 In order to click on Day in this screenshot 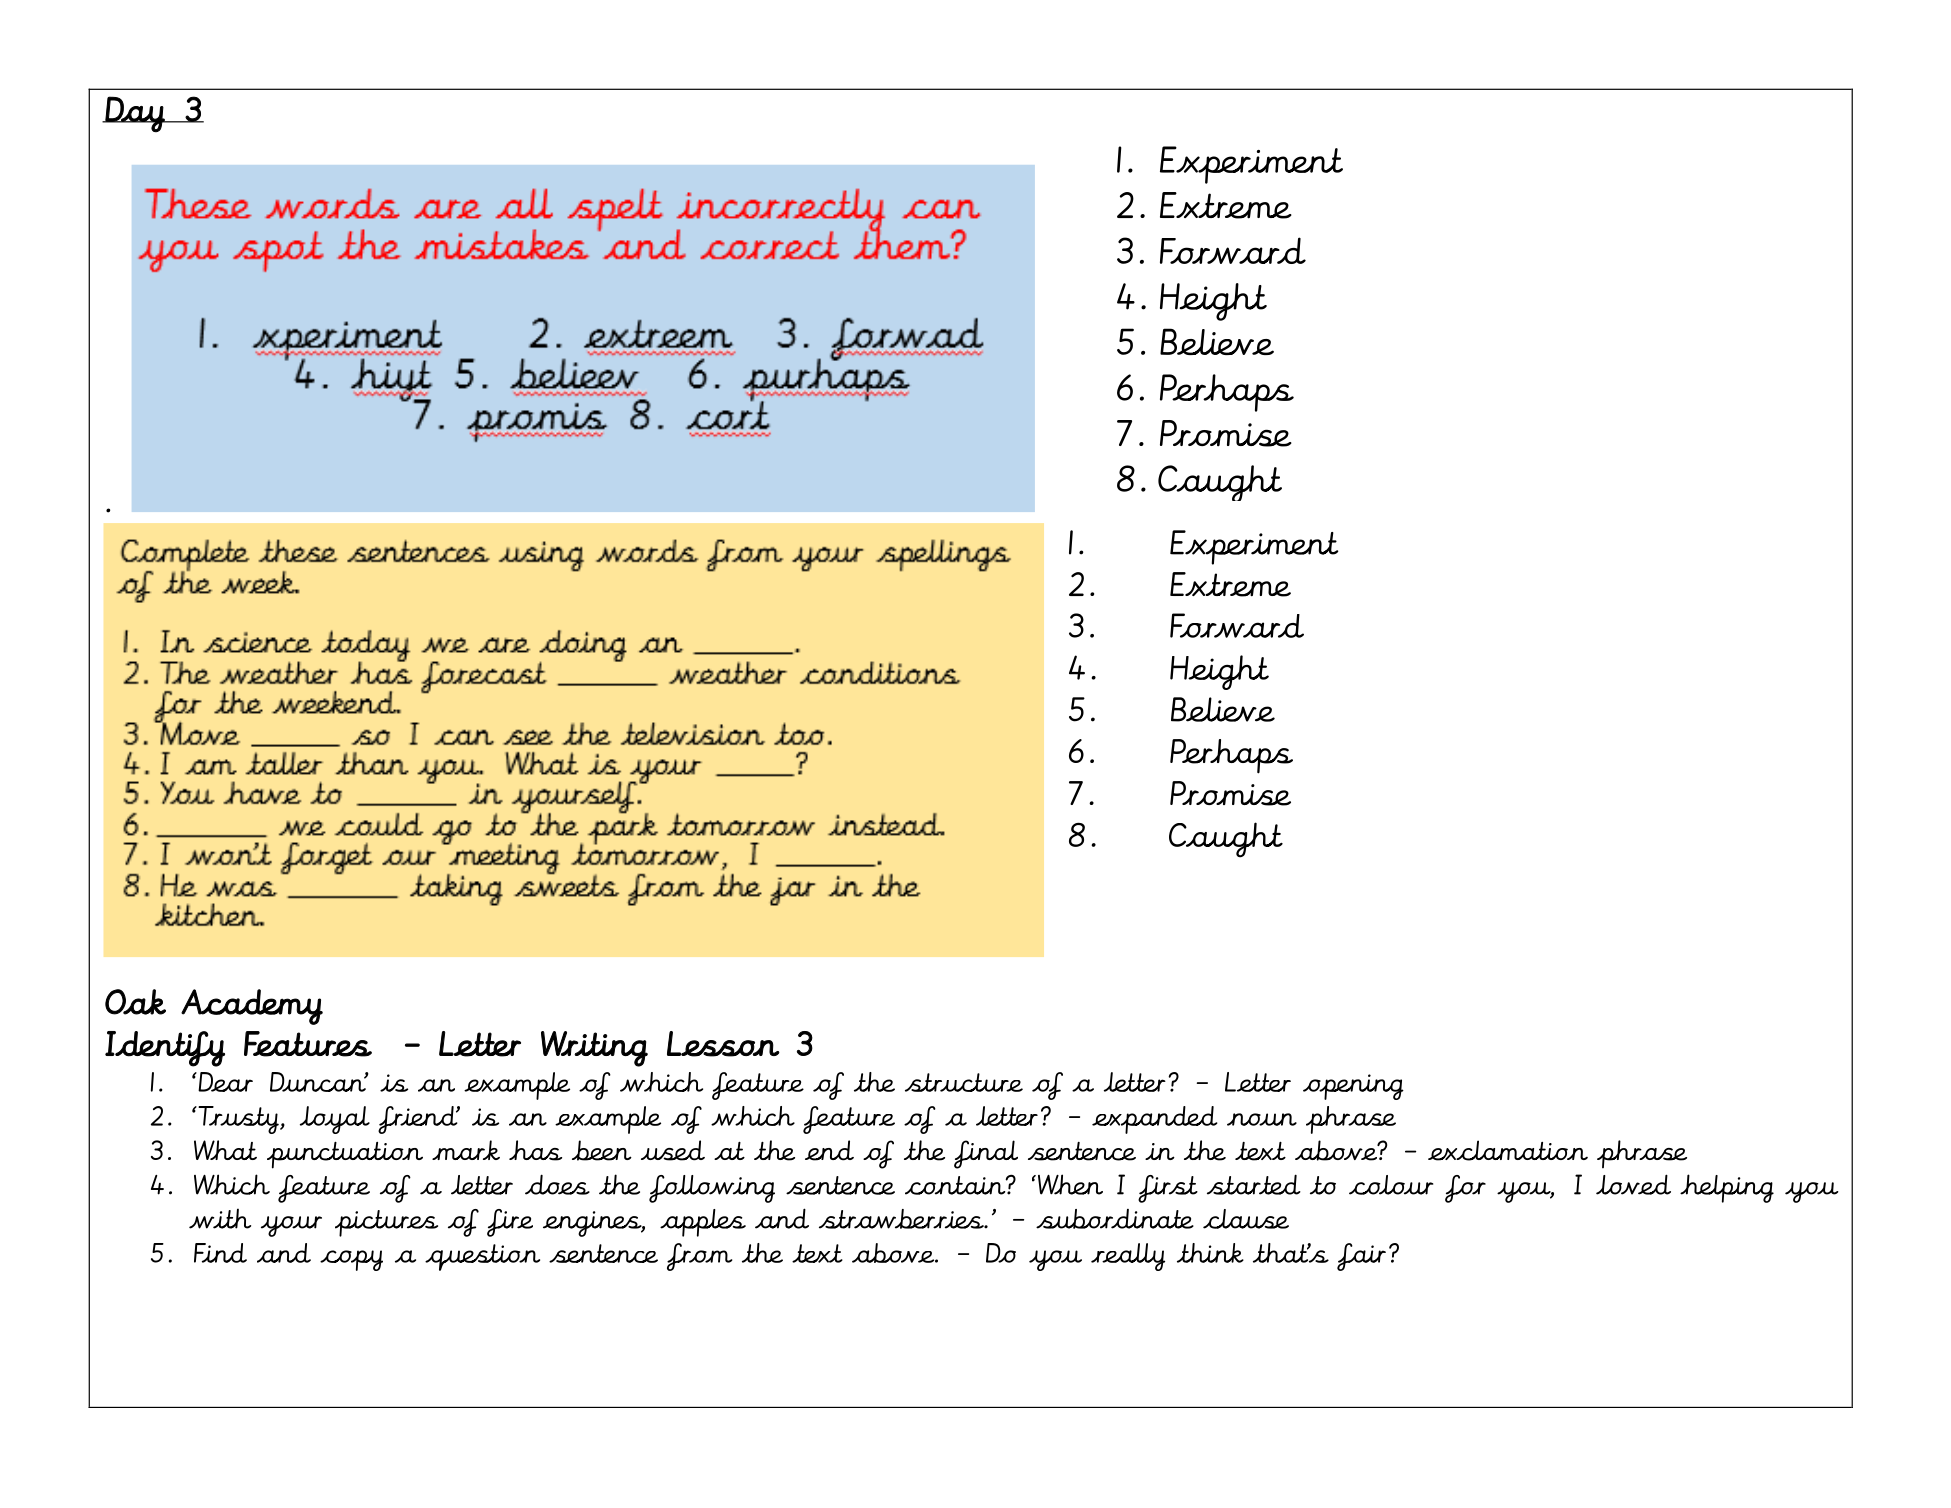, I will do `click(135, 114)`.
